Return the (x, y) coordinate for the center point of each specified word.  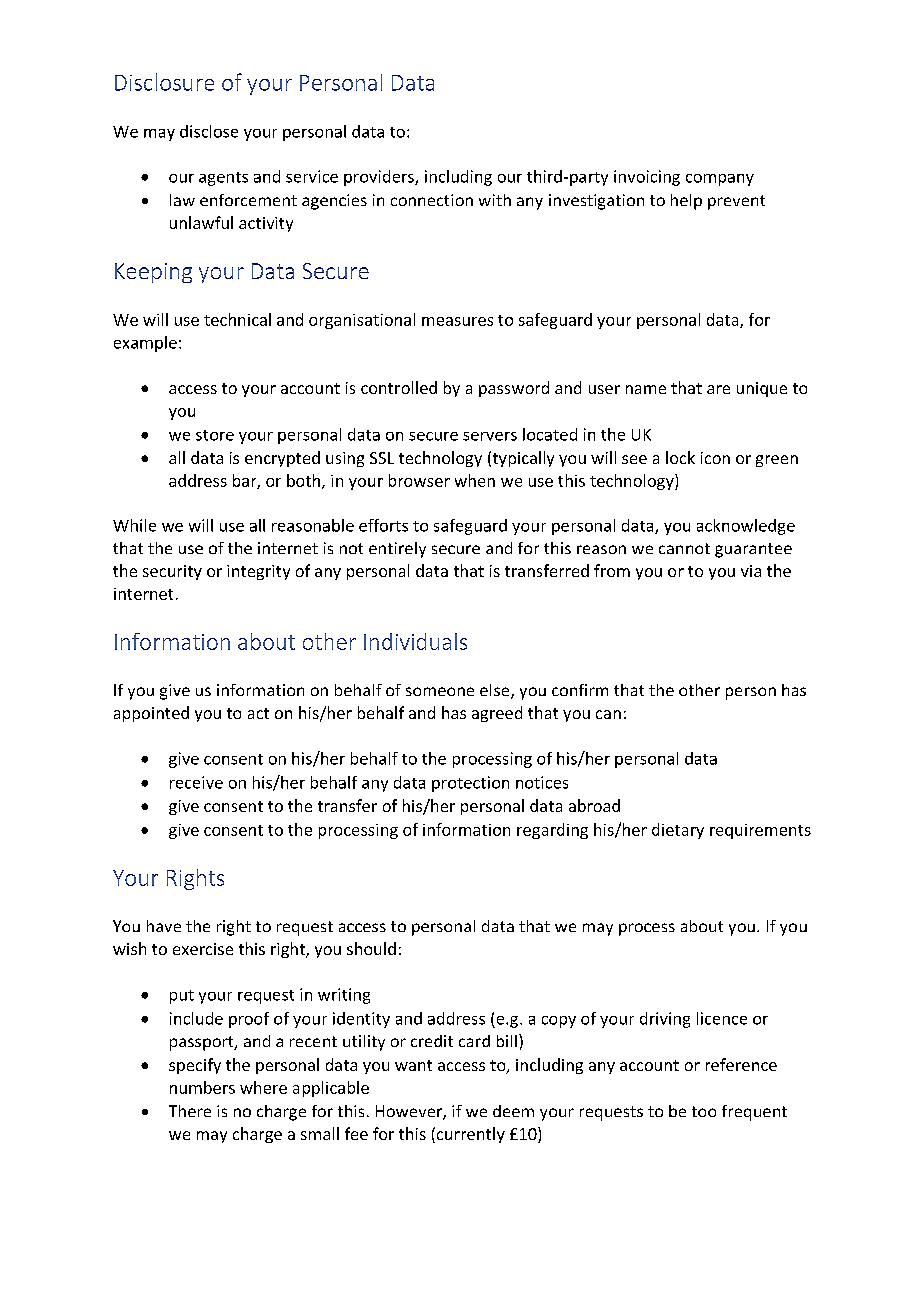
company (720, 180)
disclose (209, 131)
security (172, 572)
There (190, 1111)
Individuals (415, 641)
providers (380, 178)
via (751, 571)
